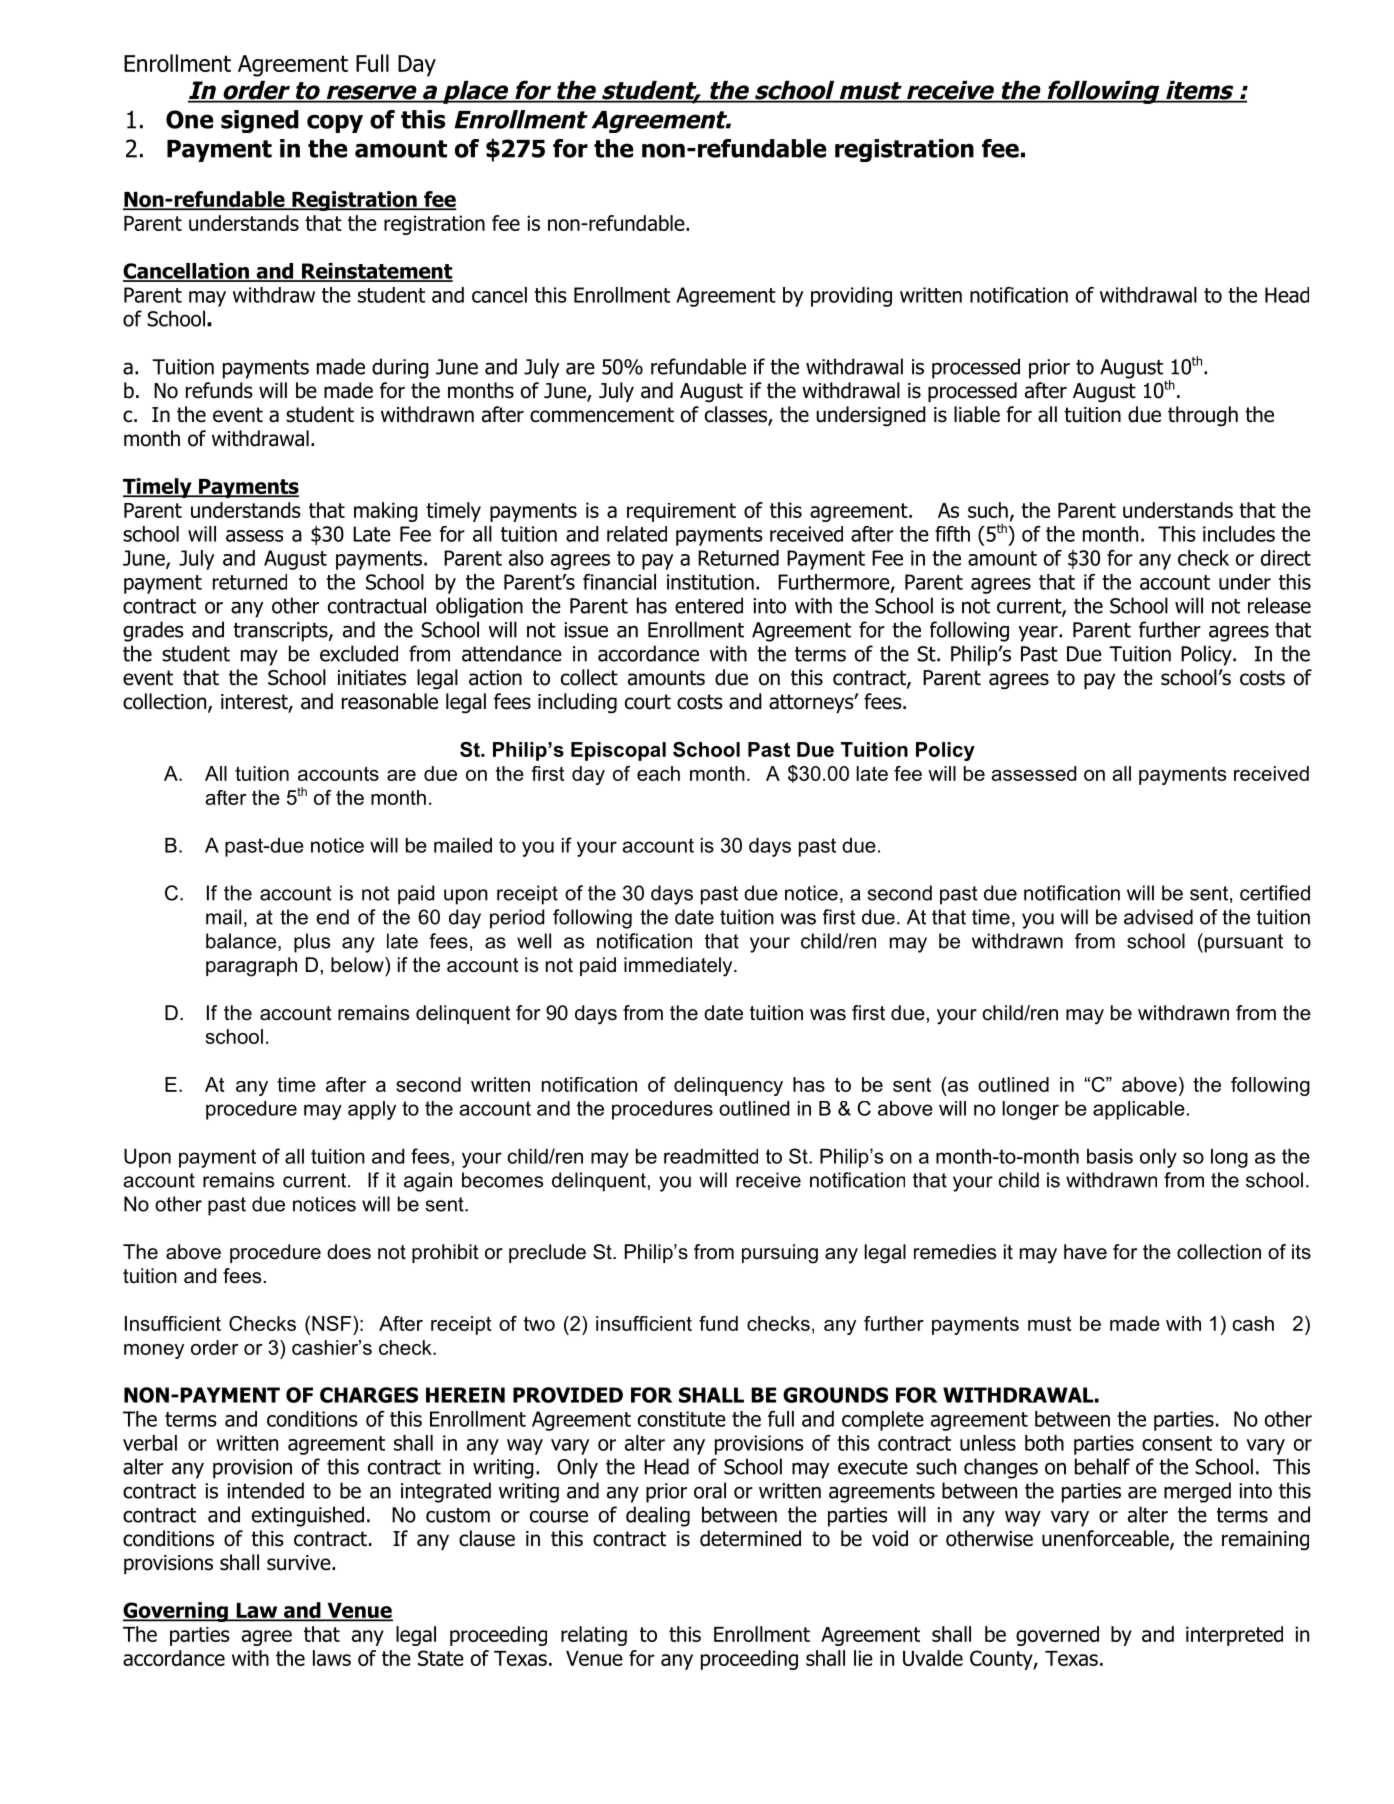 The width and height of the document is (1394, 1804). Describe the element at coordinates (1239, 534) in the document. I see `includes` at that location.
